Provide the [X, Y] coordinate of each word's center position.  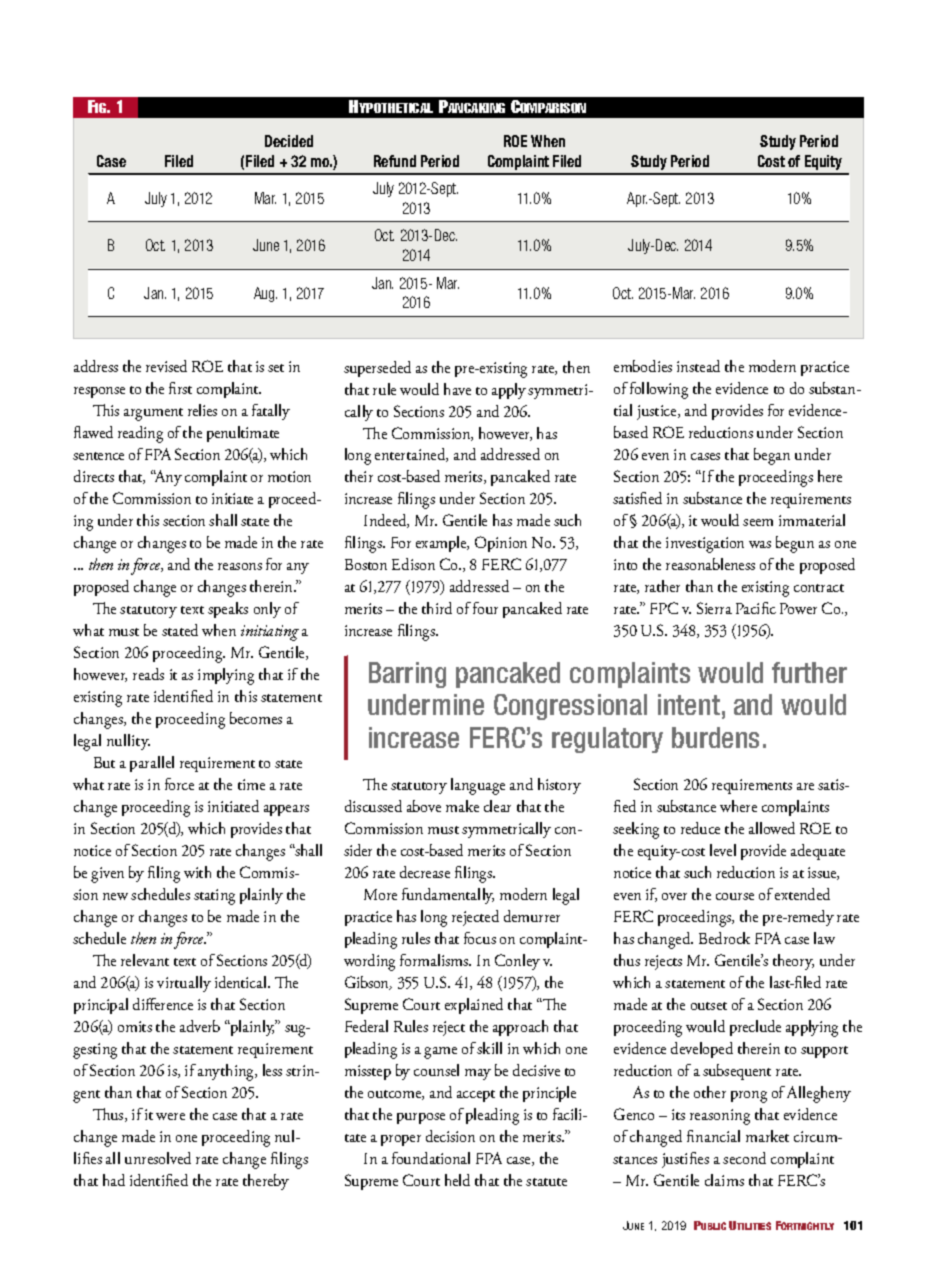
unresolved [158, 1158]
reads [148, 674]
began [772, 456]
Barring [407, 675]
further [809, 672]
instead [698, 366]
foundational [431, 1158]
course [735, 896]
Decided [289, 141]
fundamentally [448, 896]
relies [202, 410]
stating [214, 897]
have [457, 389]
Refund [395, 161]
